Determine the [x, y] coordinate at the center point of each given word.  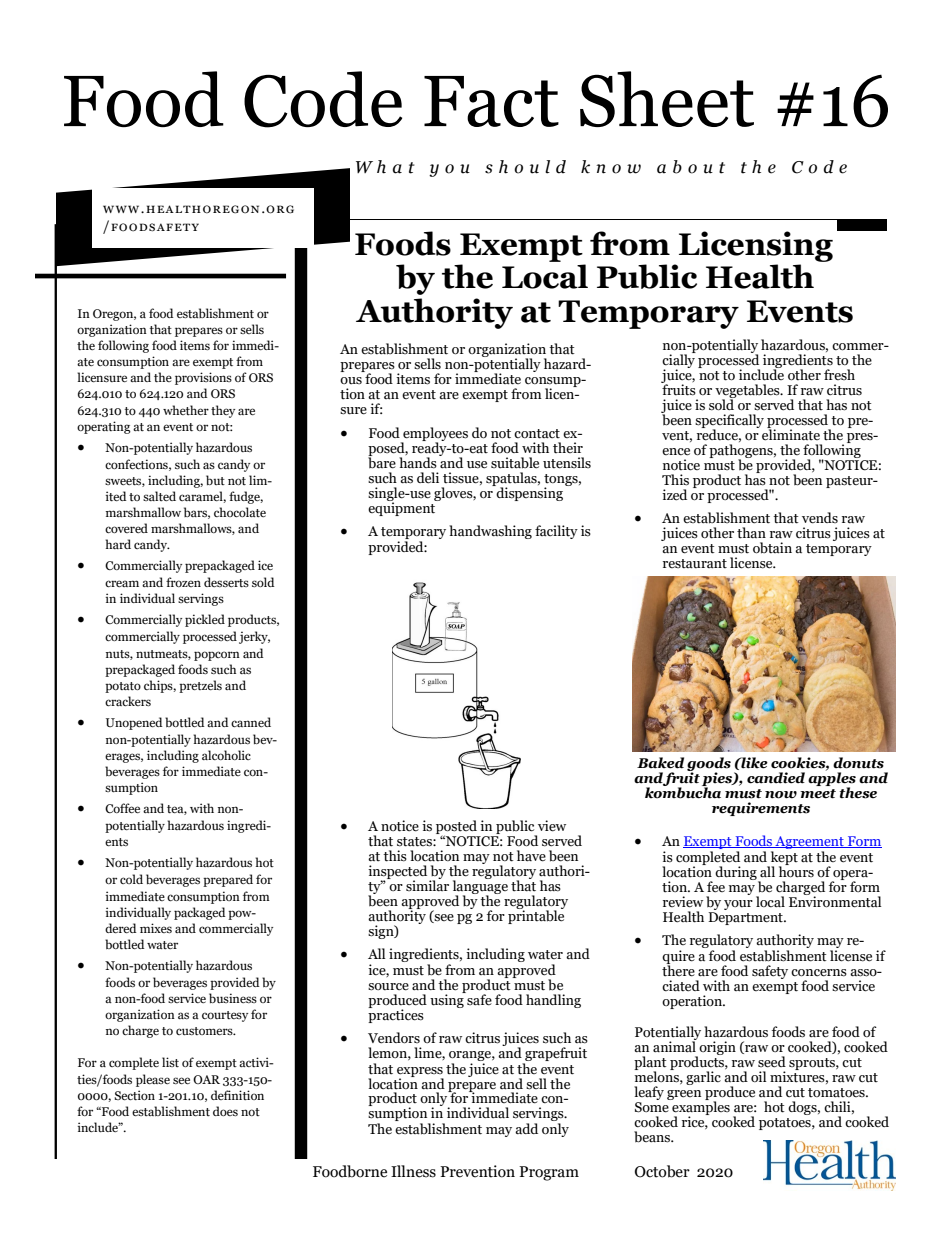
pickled [205, 620]
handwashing [490, 532]
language [480, 887]
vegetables [748, 392]
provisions [203, 378]
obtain [772, 548]
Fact [491, 101]
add [526, 1128]
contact [537, 434]
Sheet [667, 99]
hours [796, 871]
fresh [839, 374]
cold [131, 879]
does [225, 1111]
